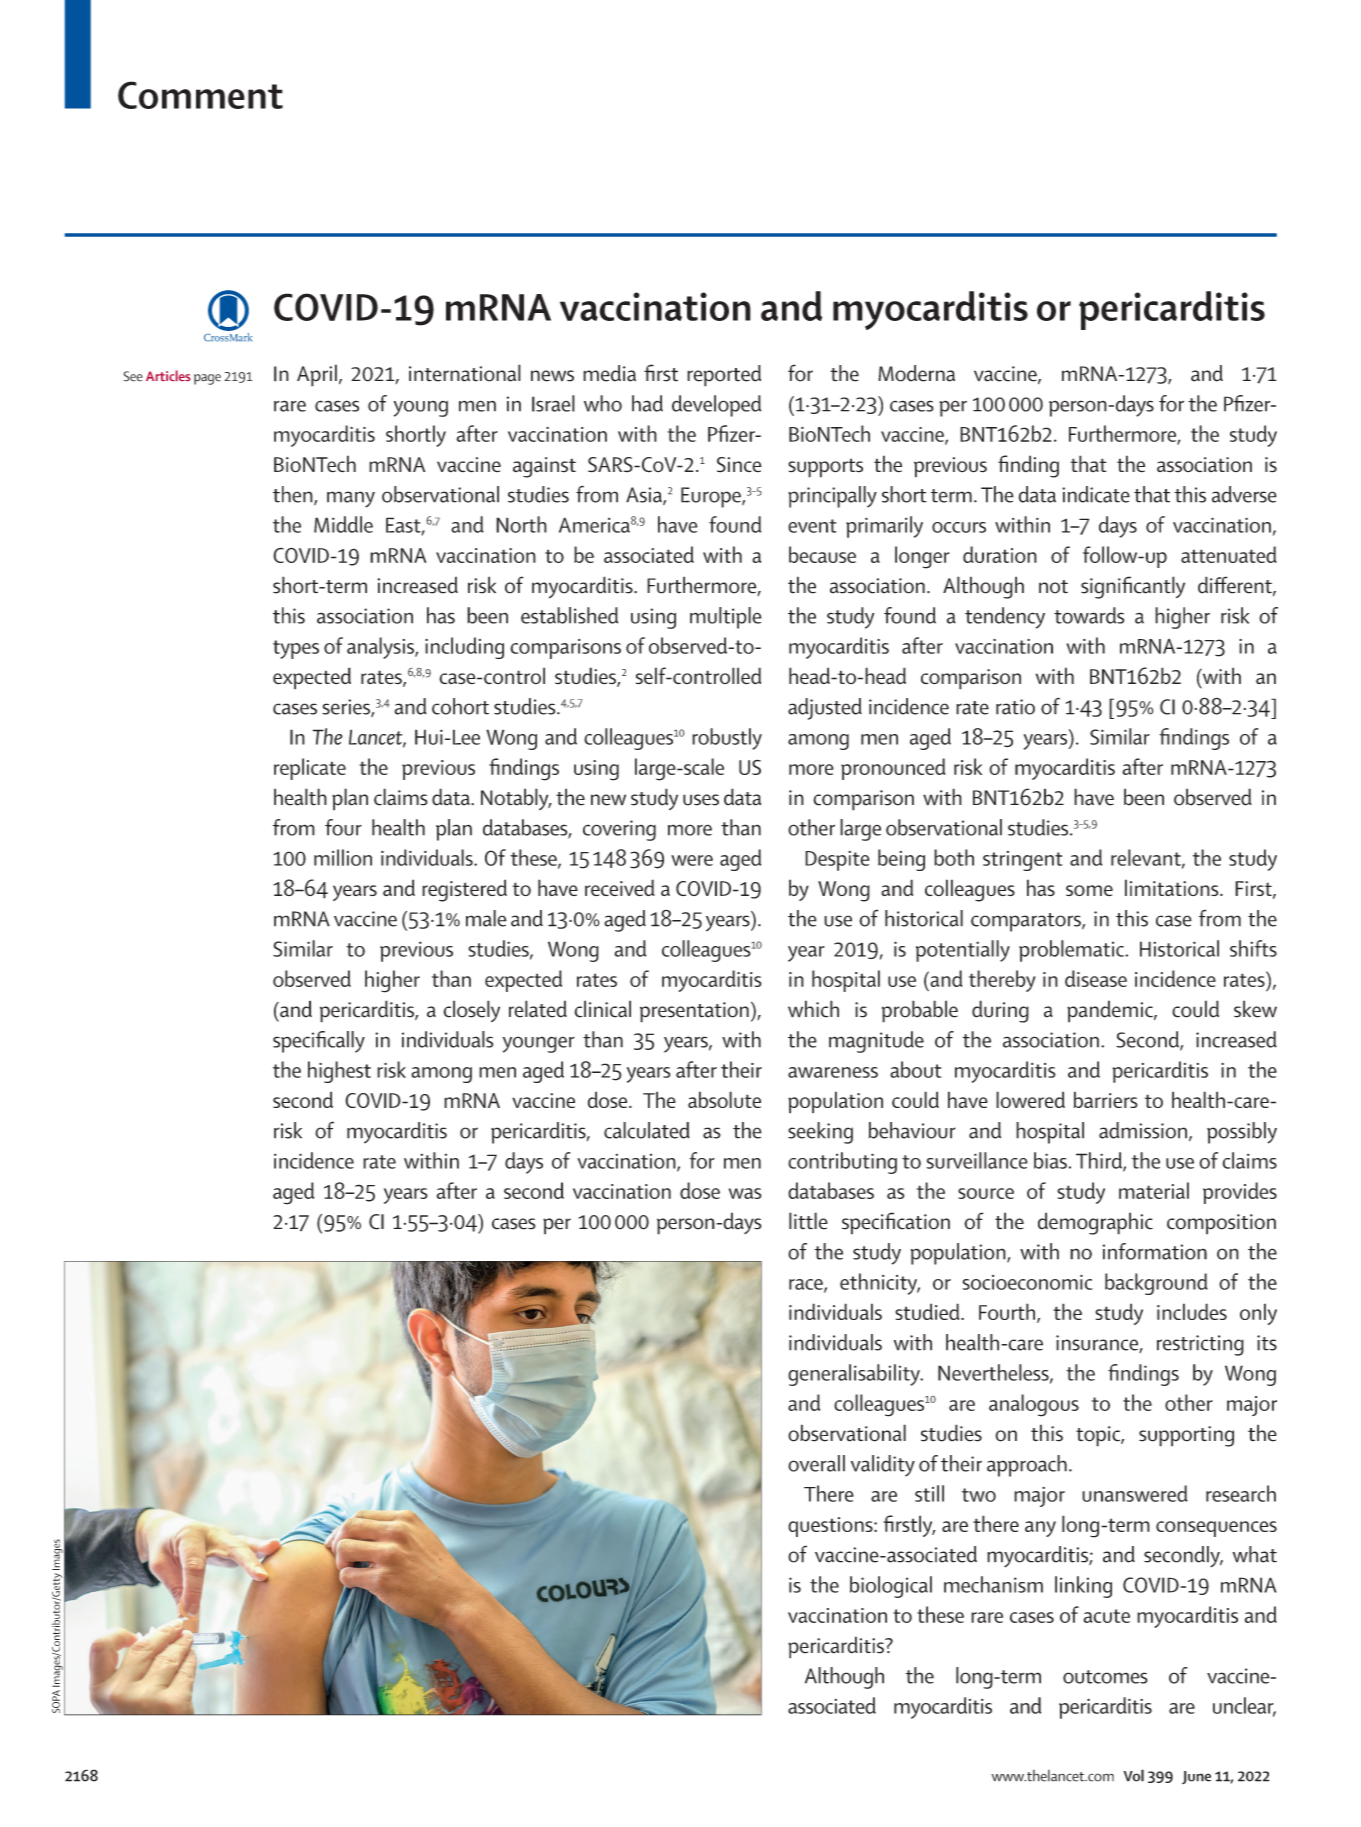 The image size is (1361, 1827). Describe the element at coordinates (724, 376) in the page. I see `reported` at that location.
